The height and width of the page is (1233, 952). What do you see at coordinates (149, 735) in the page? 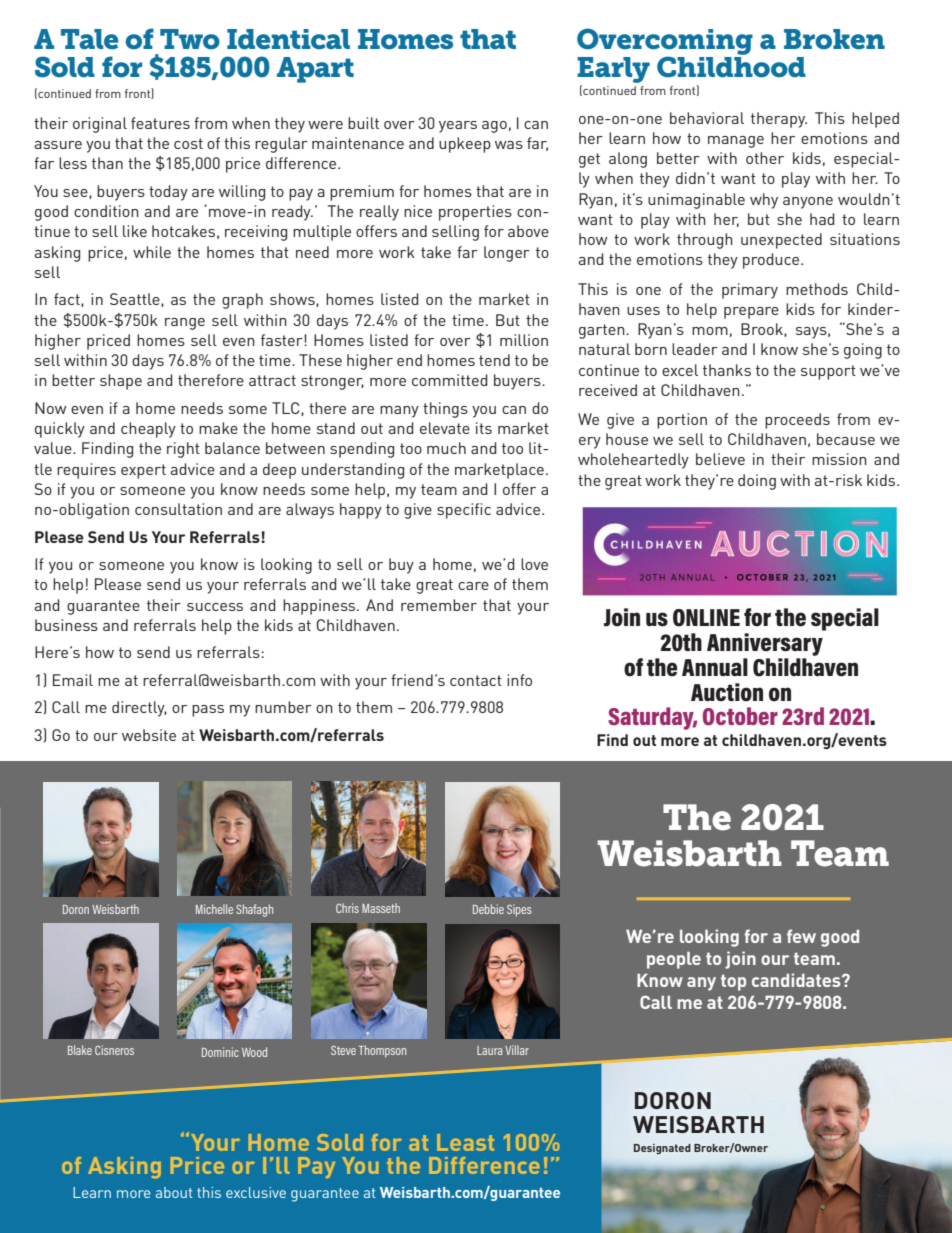
I see `website` at bounding box center [149, 735].
